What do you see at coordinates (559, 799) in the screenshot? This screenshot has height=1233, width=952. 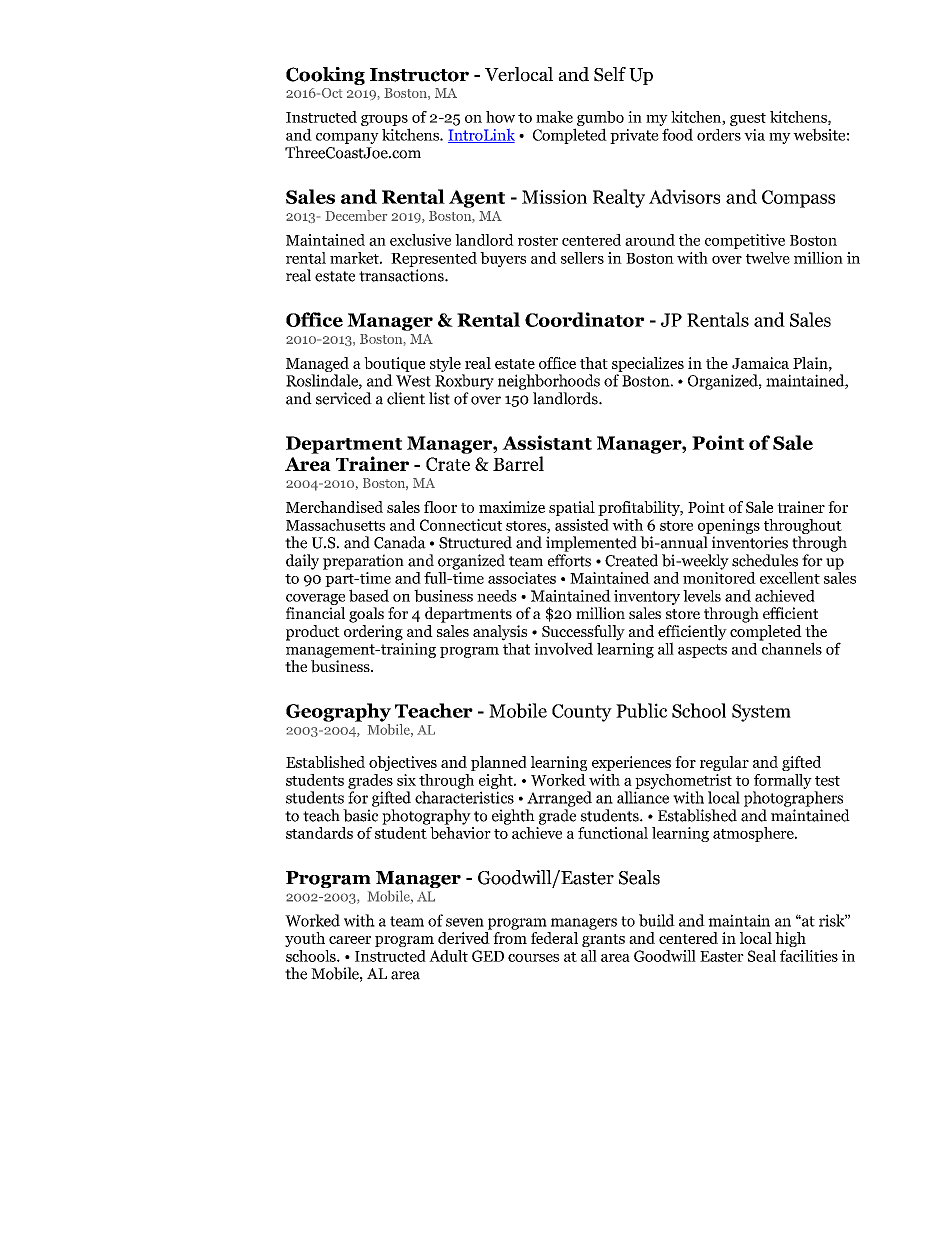 I see `Arranged` at bounding box center [559, 799].
